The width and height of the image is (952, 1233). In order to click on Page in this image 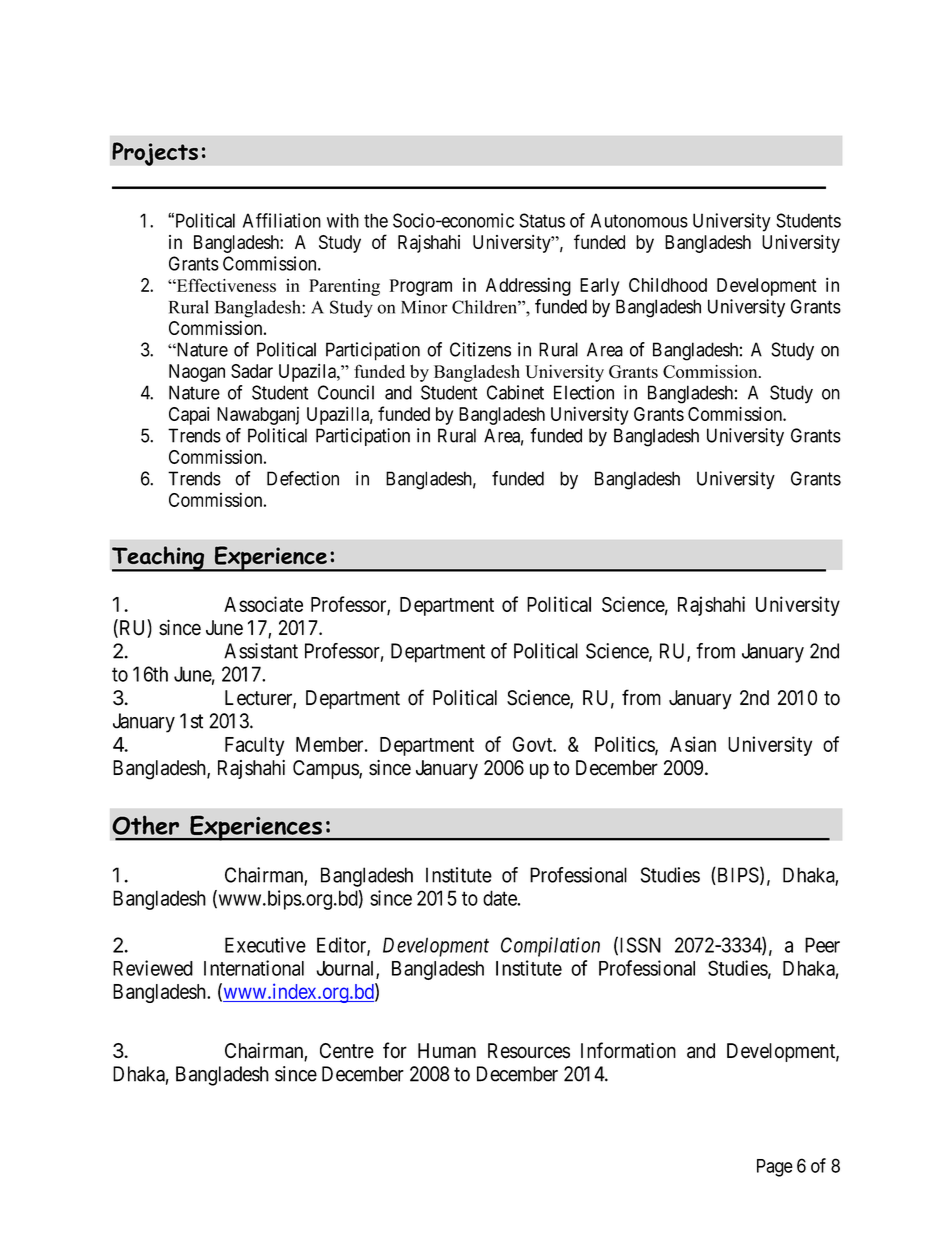, I will do `click(775, 1168)`.
